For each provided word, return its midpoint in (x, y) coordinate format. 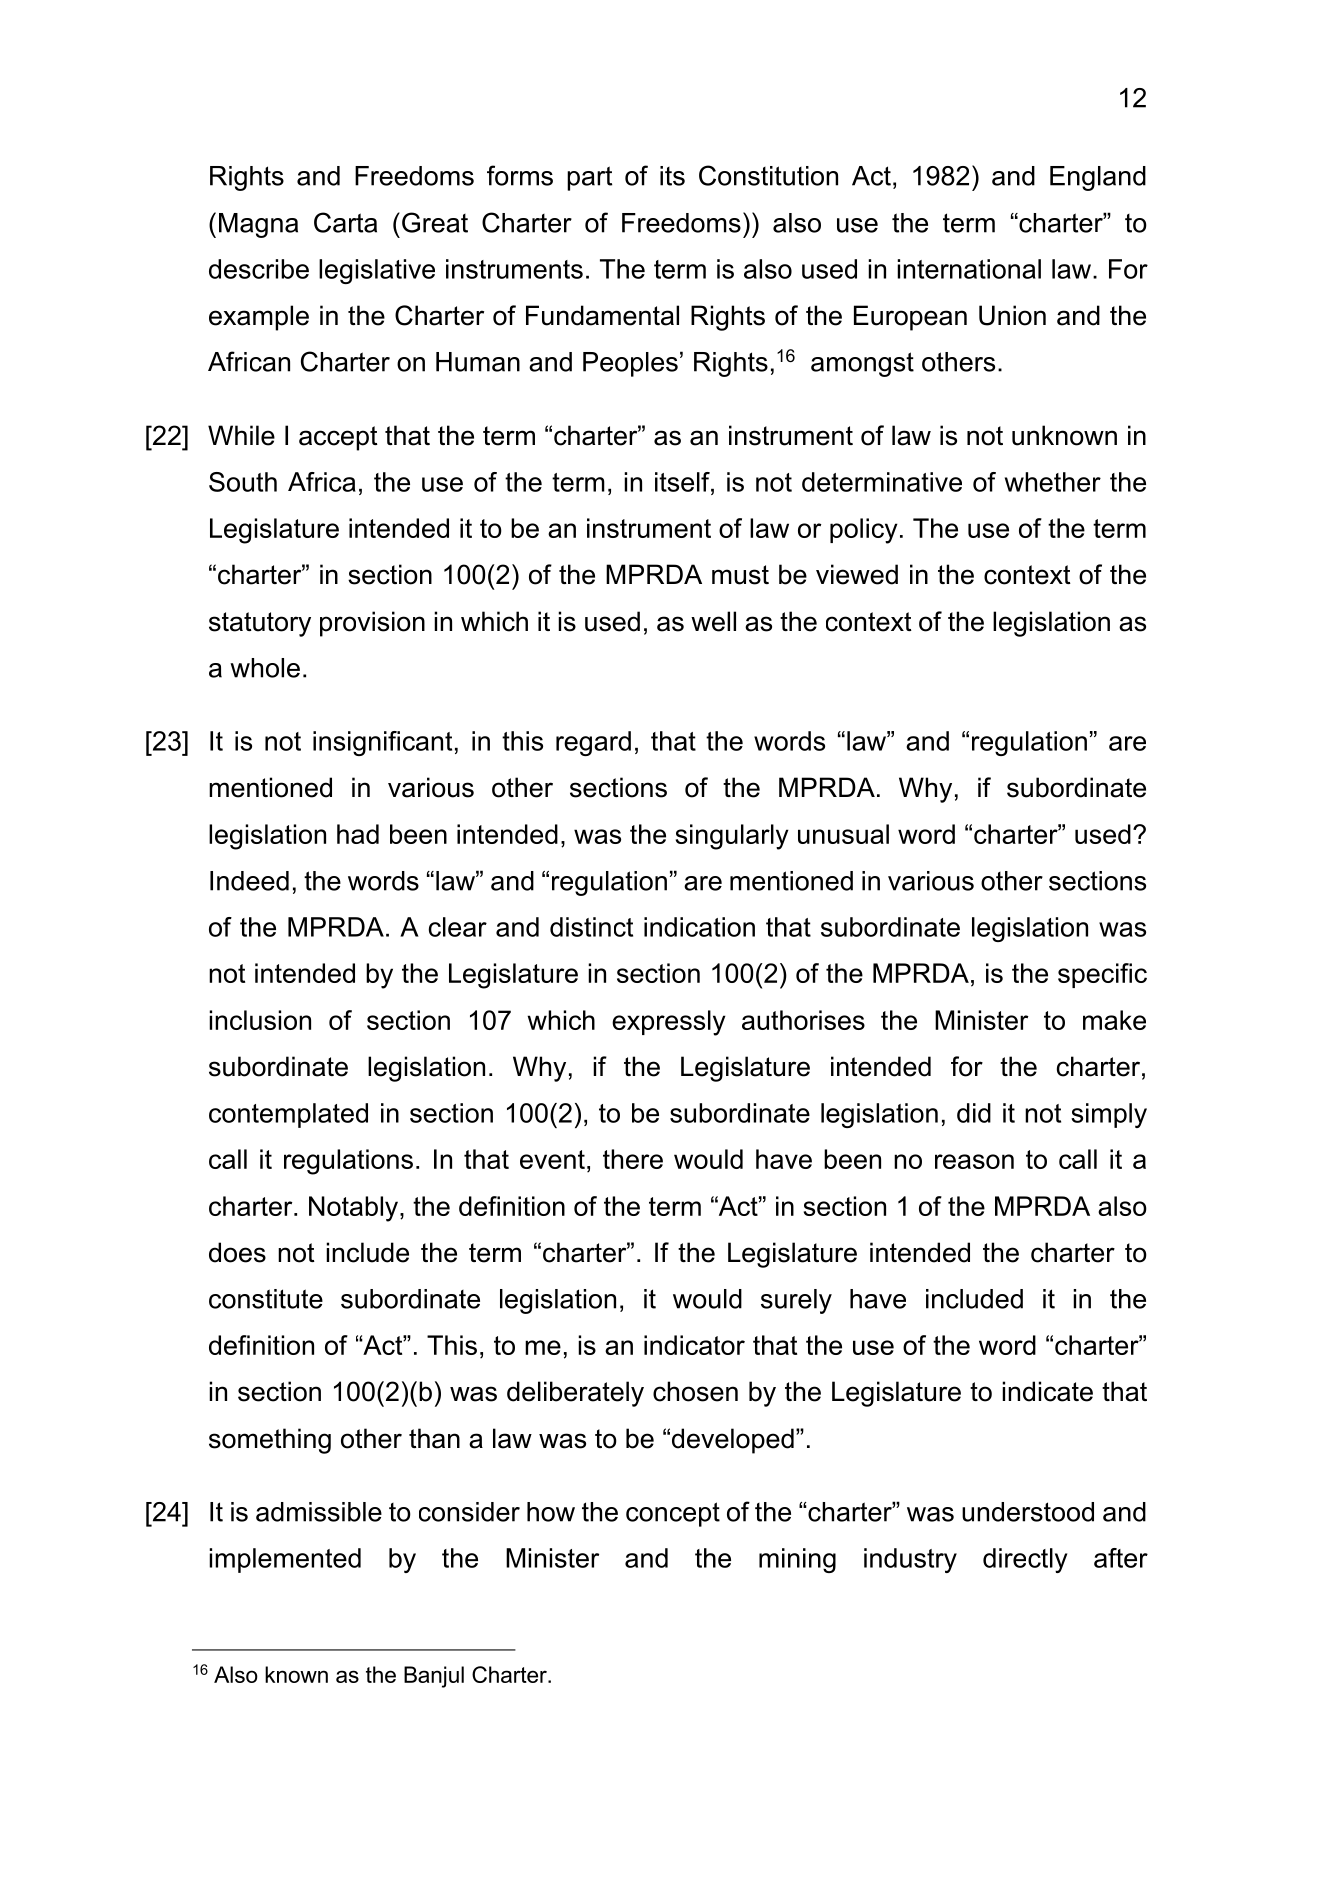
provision (372, 624)
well (713, 621)
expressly (669, 1023)
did (974, 1113)
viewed (857, 574)
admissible (319, 1512)
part (589, 178)
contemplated (288, 1115)
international (969, 269)
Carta (345, 222)
